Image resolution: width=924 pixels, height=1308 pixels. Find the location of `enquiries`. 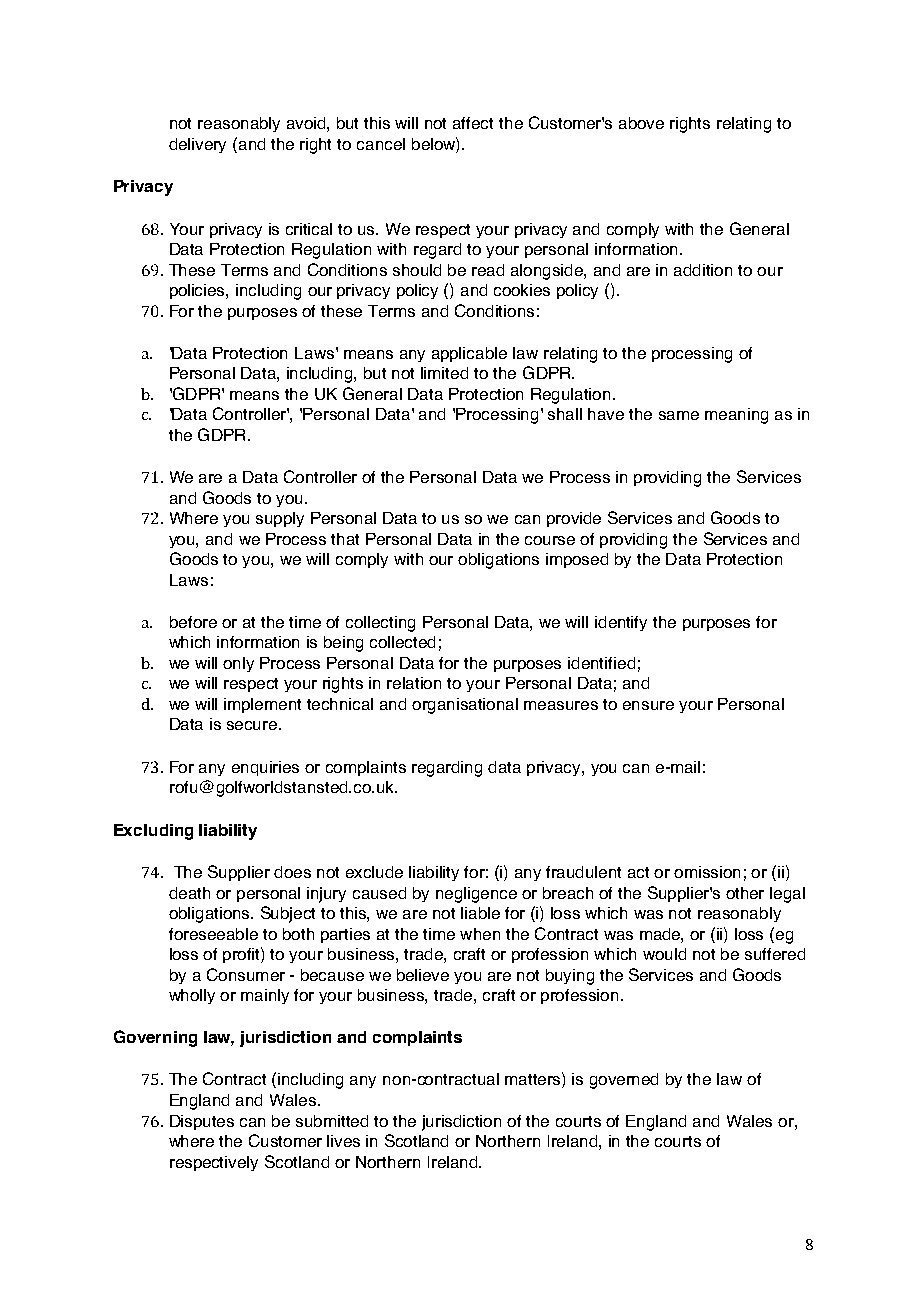

enquiries is located at coordinates (265, 768).
